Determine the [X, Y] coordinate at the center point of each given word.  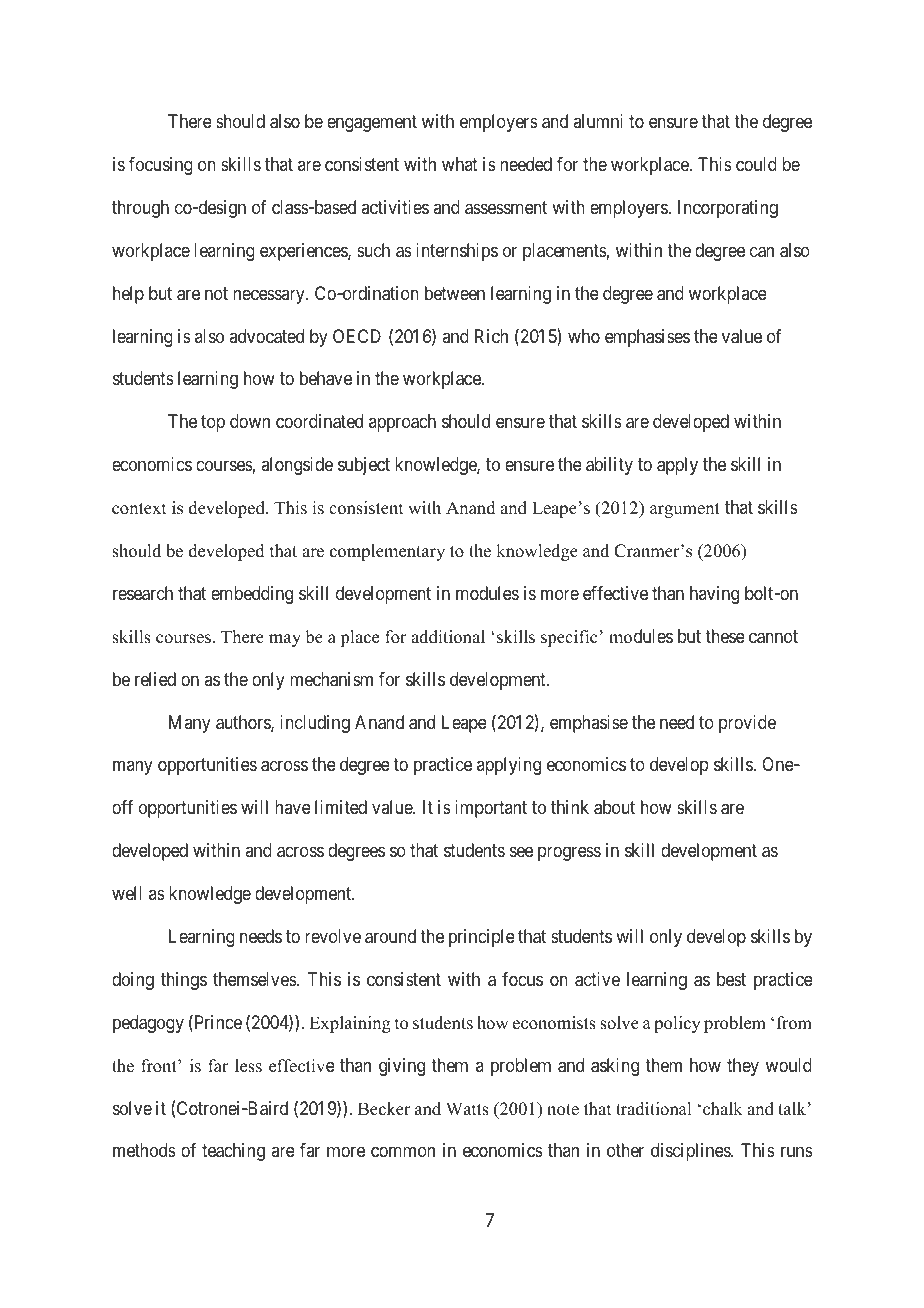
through [140, 209]
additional [448, 637]
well [127, 893]
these [725, 636]
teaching [233, 1152]
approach [402, 423]
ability [609, 466]
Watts [467, 1109]
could [756, 164]
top [213, 424]
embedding [252, 595]
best [731, 979]
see [521, 852]
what [460, 164]
